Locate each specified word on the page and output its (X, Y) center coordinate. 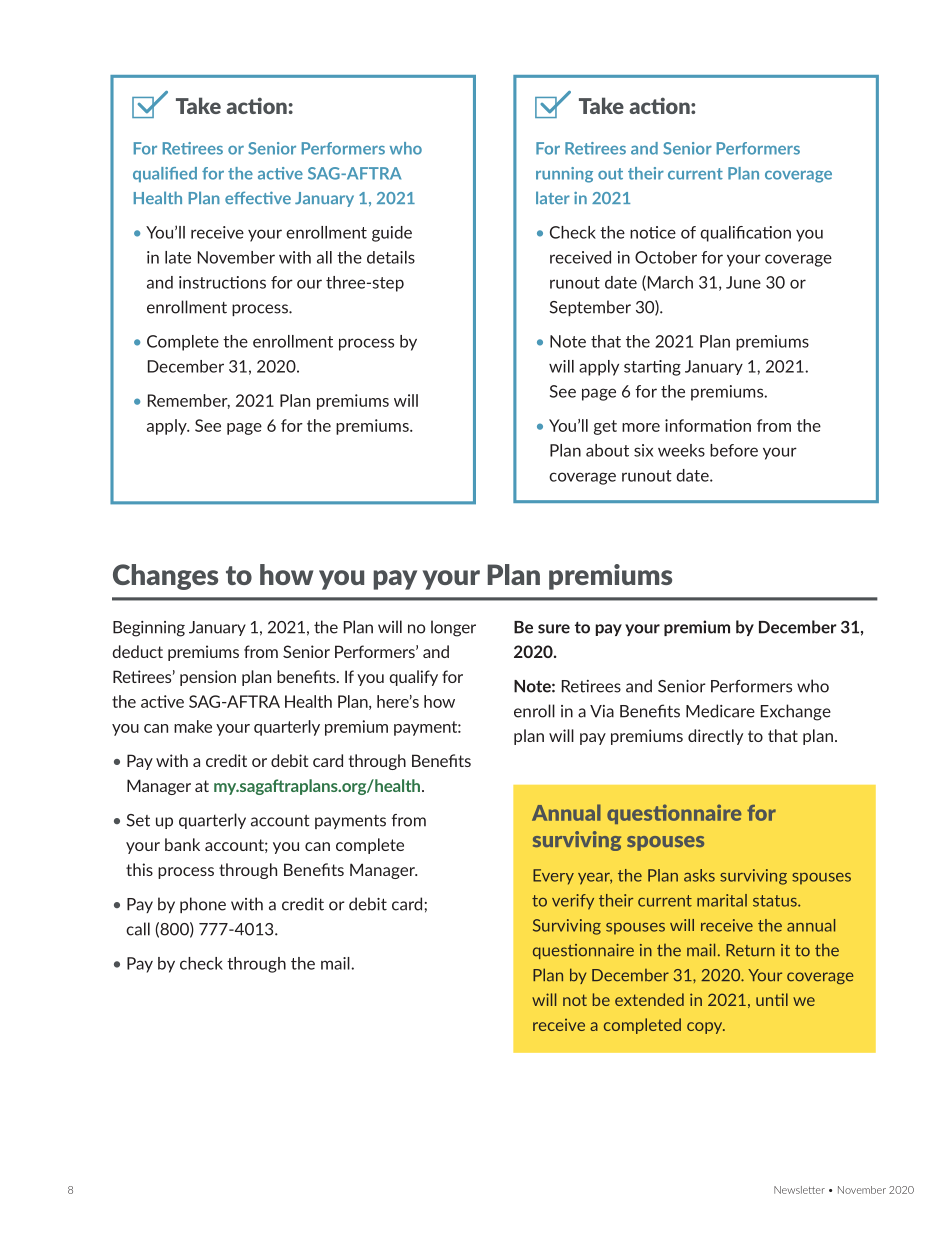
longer (453, 628)
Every (553, 877)
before (734, 450)
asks (699, 875)
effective (258, 197)
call (138, 929)
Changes (165, 577)
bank (182, 844)
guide (392, 234)
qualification (745, 234)
